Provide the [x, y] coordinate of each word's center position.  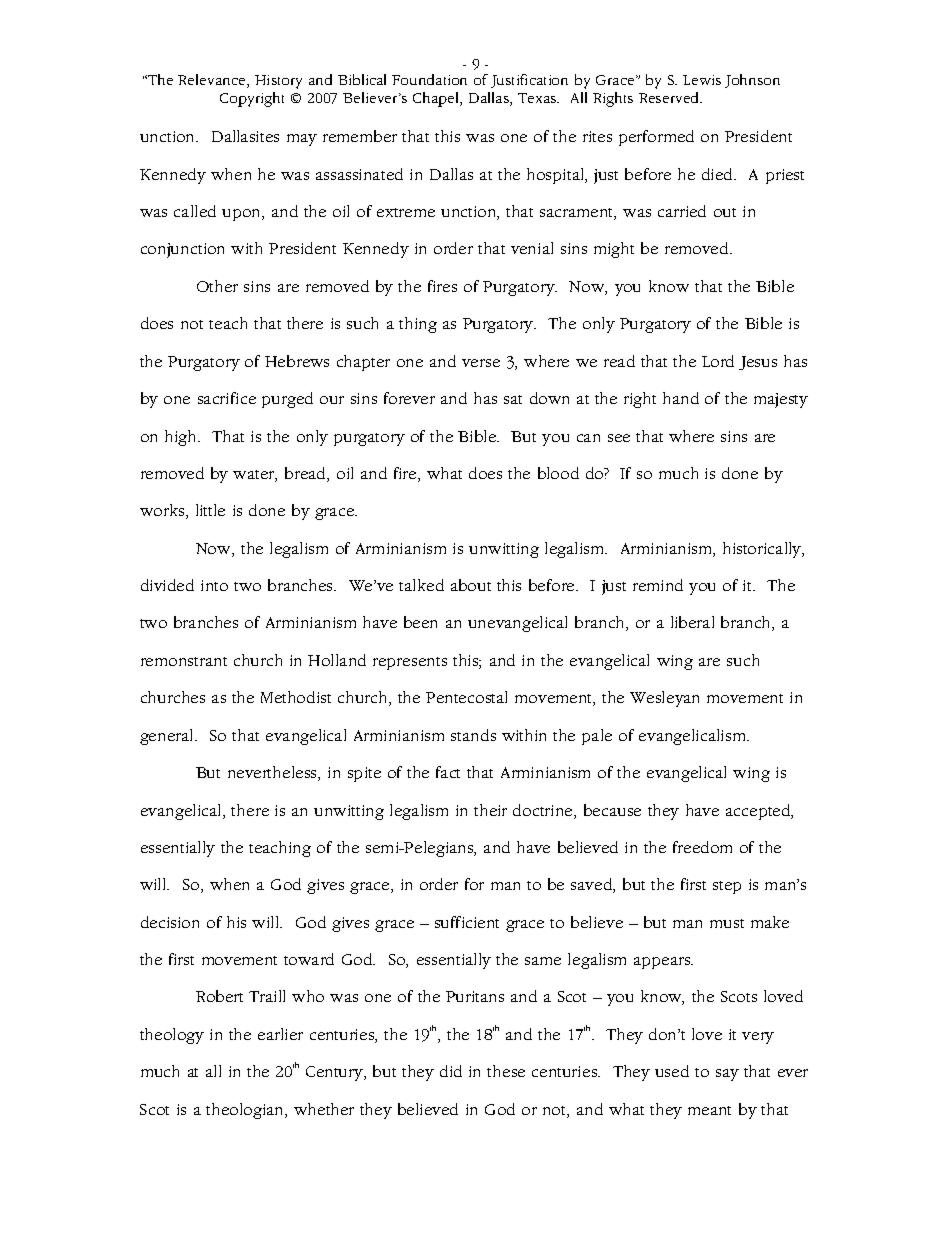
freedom [702, 847]
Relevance [213, 81]
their [490, 810]
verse [481, 363]
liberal [692, 622]
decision [170, 922]
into [214, 585]
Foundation [429, 79]
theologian [246, 1111]
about [471, 585]
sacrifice [227, 398]
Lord [718, 361]
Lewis [702, 80]
